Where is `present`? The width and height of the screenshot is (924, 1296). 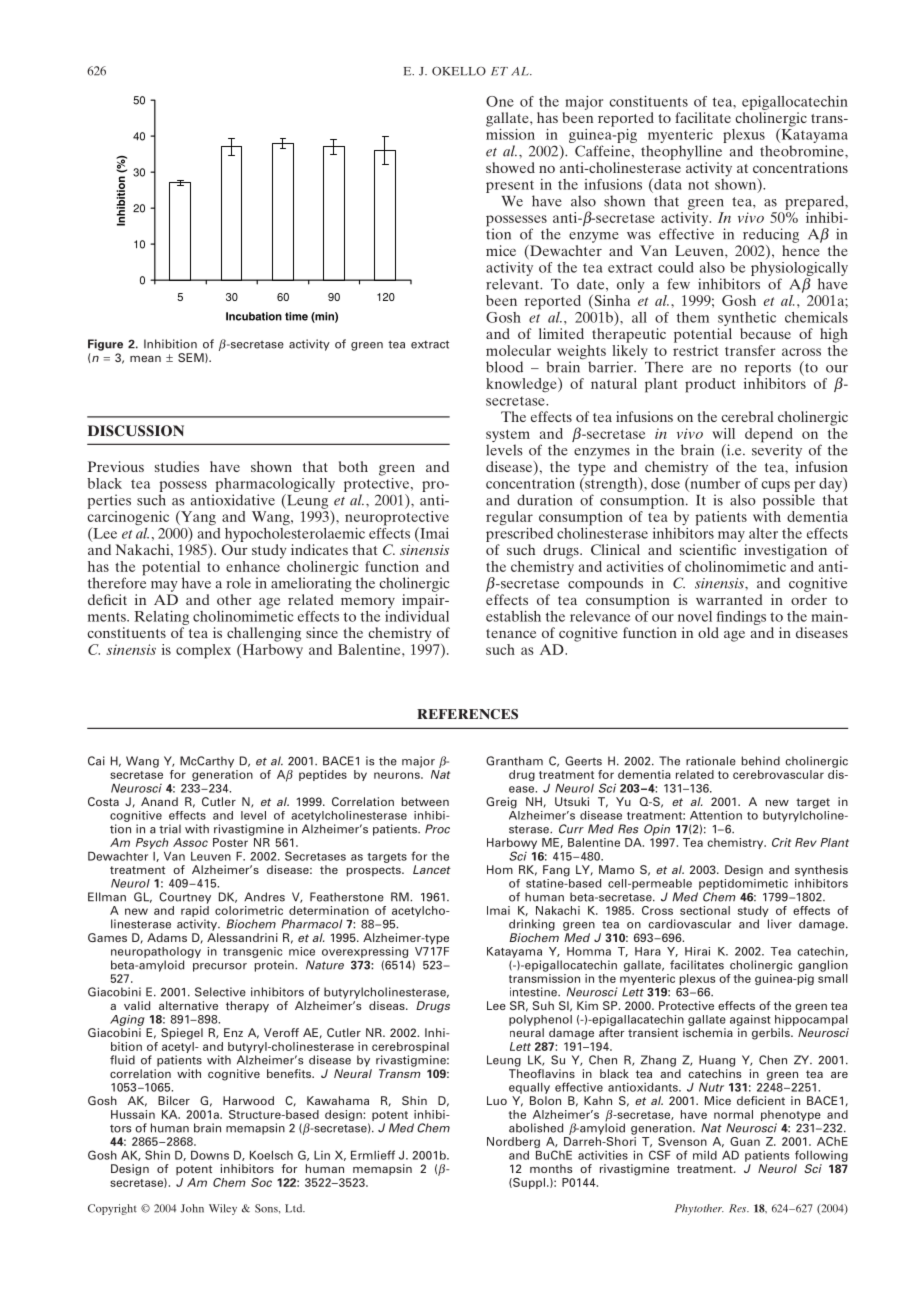 present is located at coordinates (510, 186).
